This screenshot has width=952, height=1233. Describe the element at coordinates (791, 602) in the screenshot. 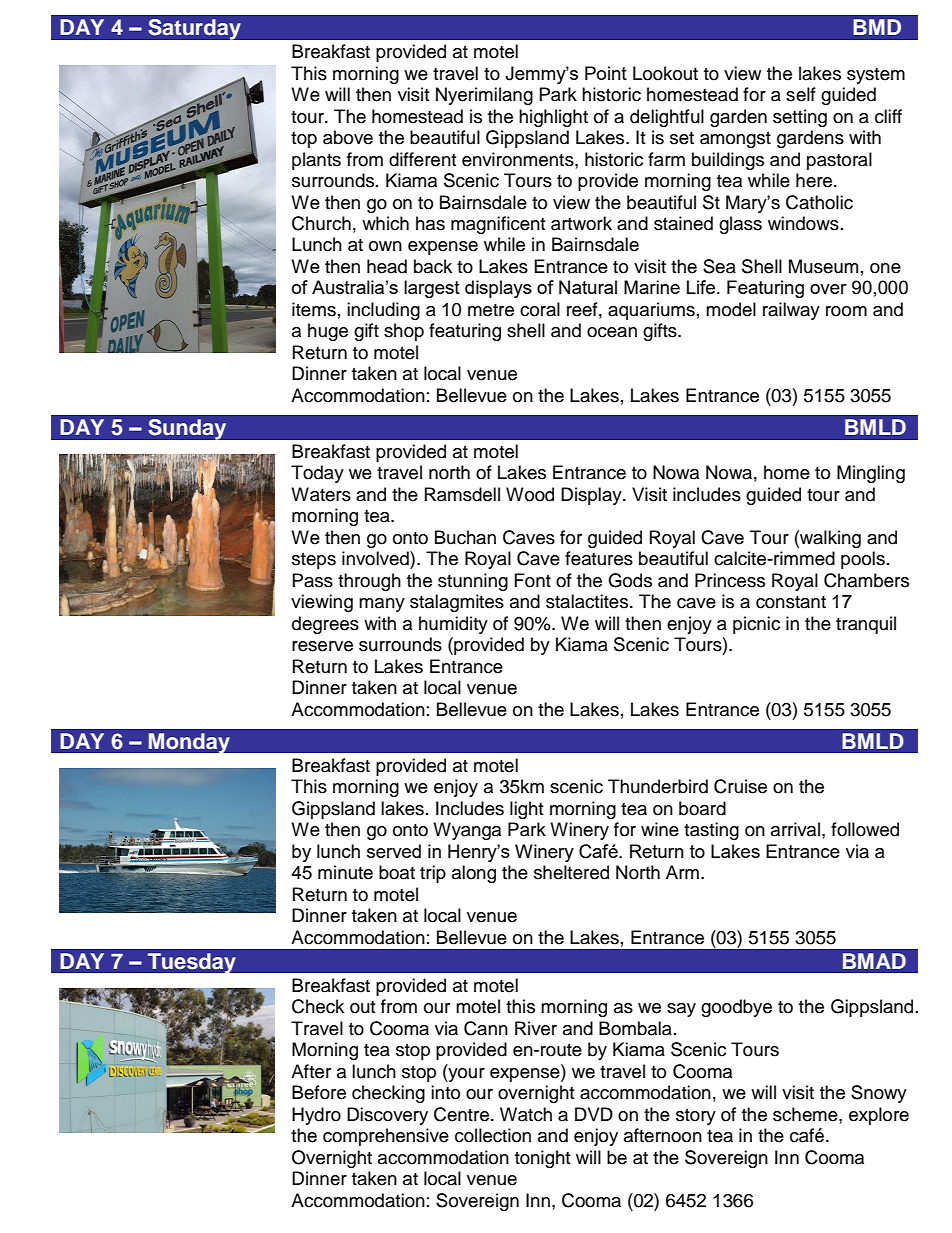

I see `constant` at that location.
